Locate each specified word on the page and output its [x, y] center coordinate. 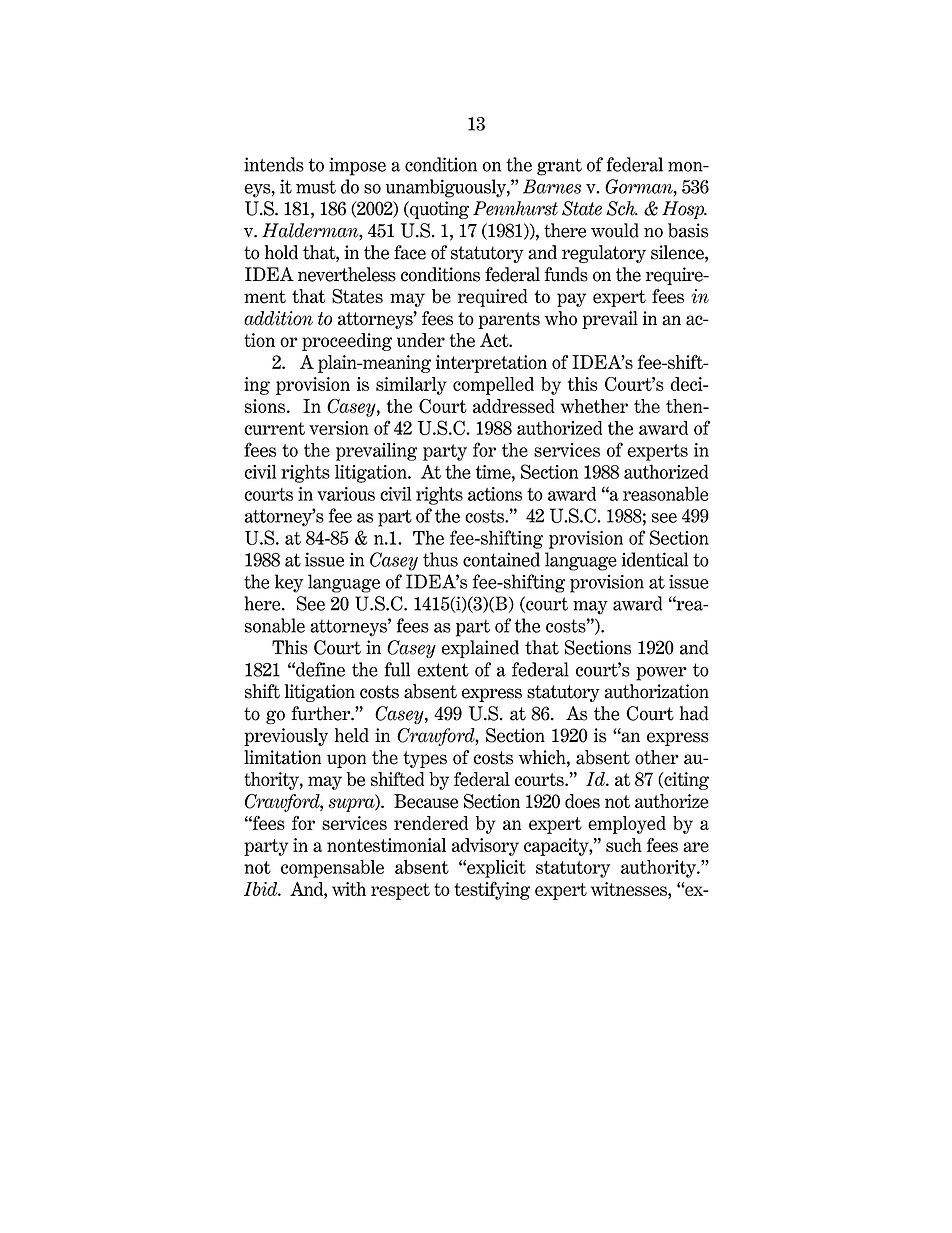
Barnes [552, 186]
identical [655, 559]
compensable [332, 868]
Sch [622, 208]
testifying [492, 890]
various [346, 494]
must [316, 187]
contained [501, 559]
